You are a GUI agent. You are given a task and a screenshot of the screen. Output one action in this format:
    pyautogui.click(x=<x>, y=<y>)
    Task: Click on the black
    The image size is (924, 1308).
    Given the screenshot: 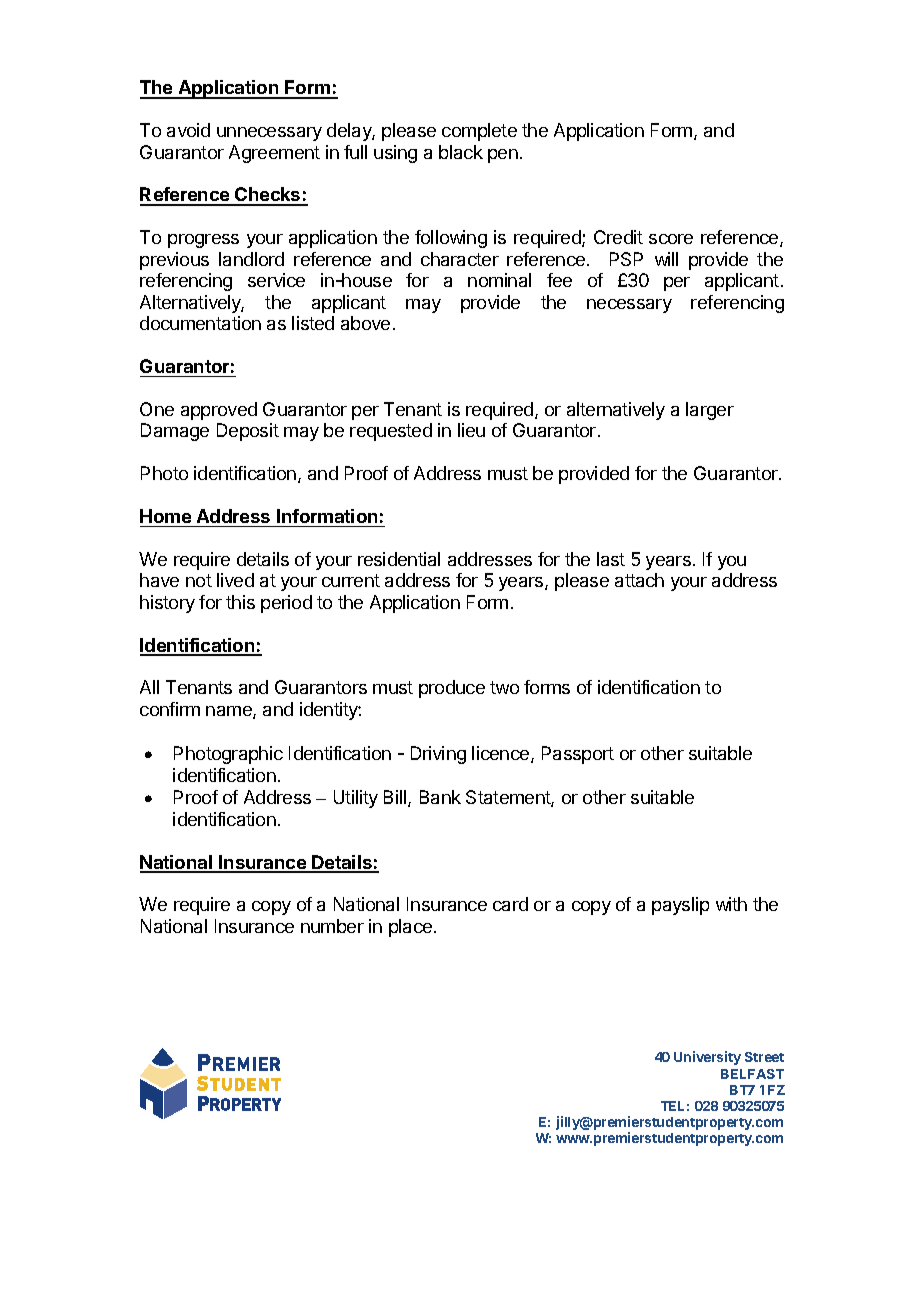 What is the action you would take?
    pyautogui.click(x=461, y=152)
